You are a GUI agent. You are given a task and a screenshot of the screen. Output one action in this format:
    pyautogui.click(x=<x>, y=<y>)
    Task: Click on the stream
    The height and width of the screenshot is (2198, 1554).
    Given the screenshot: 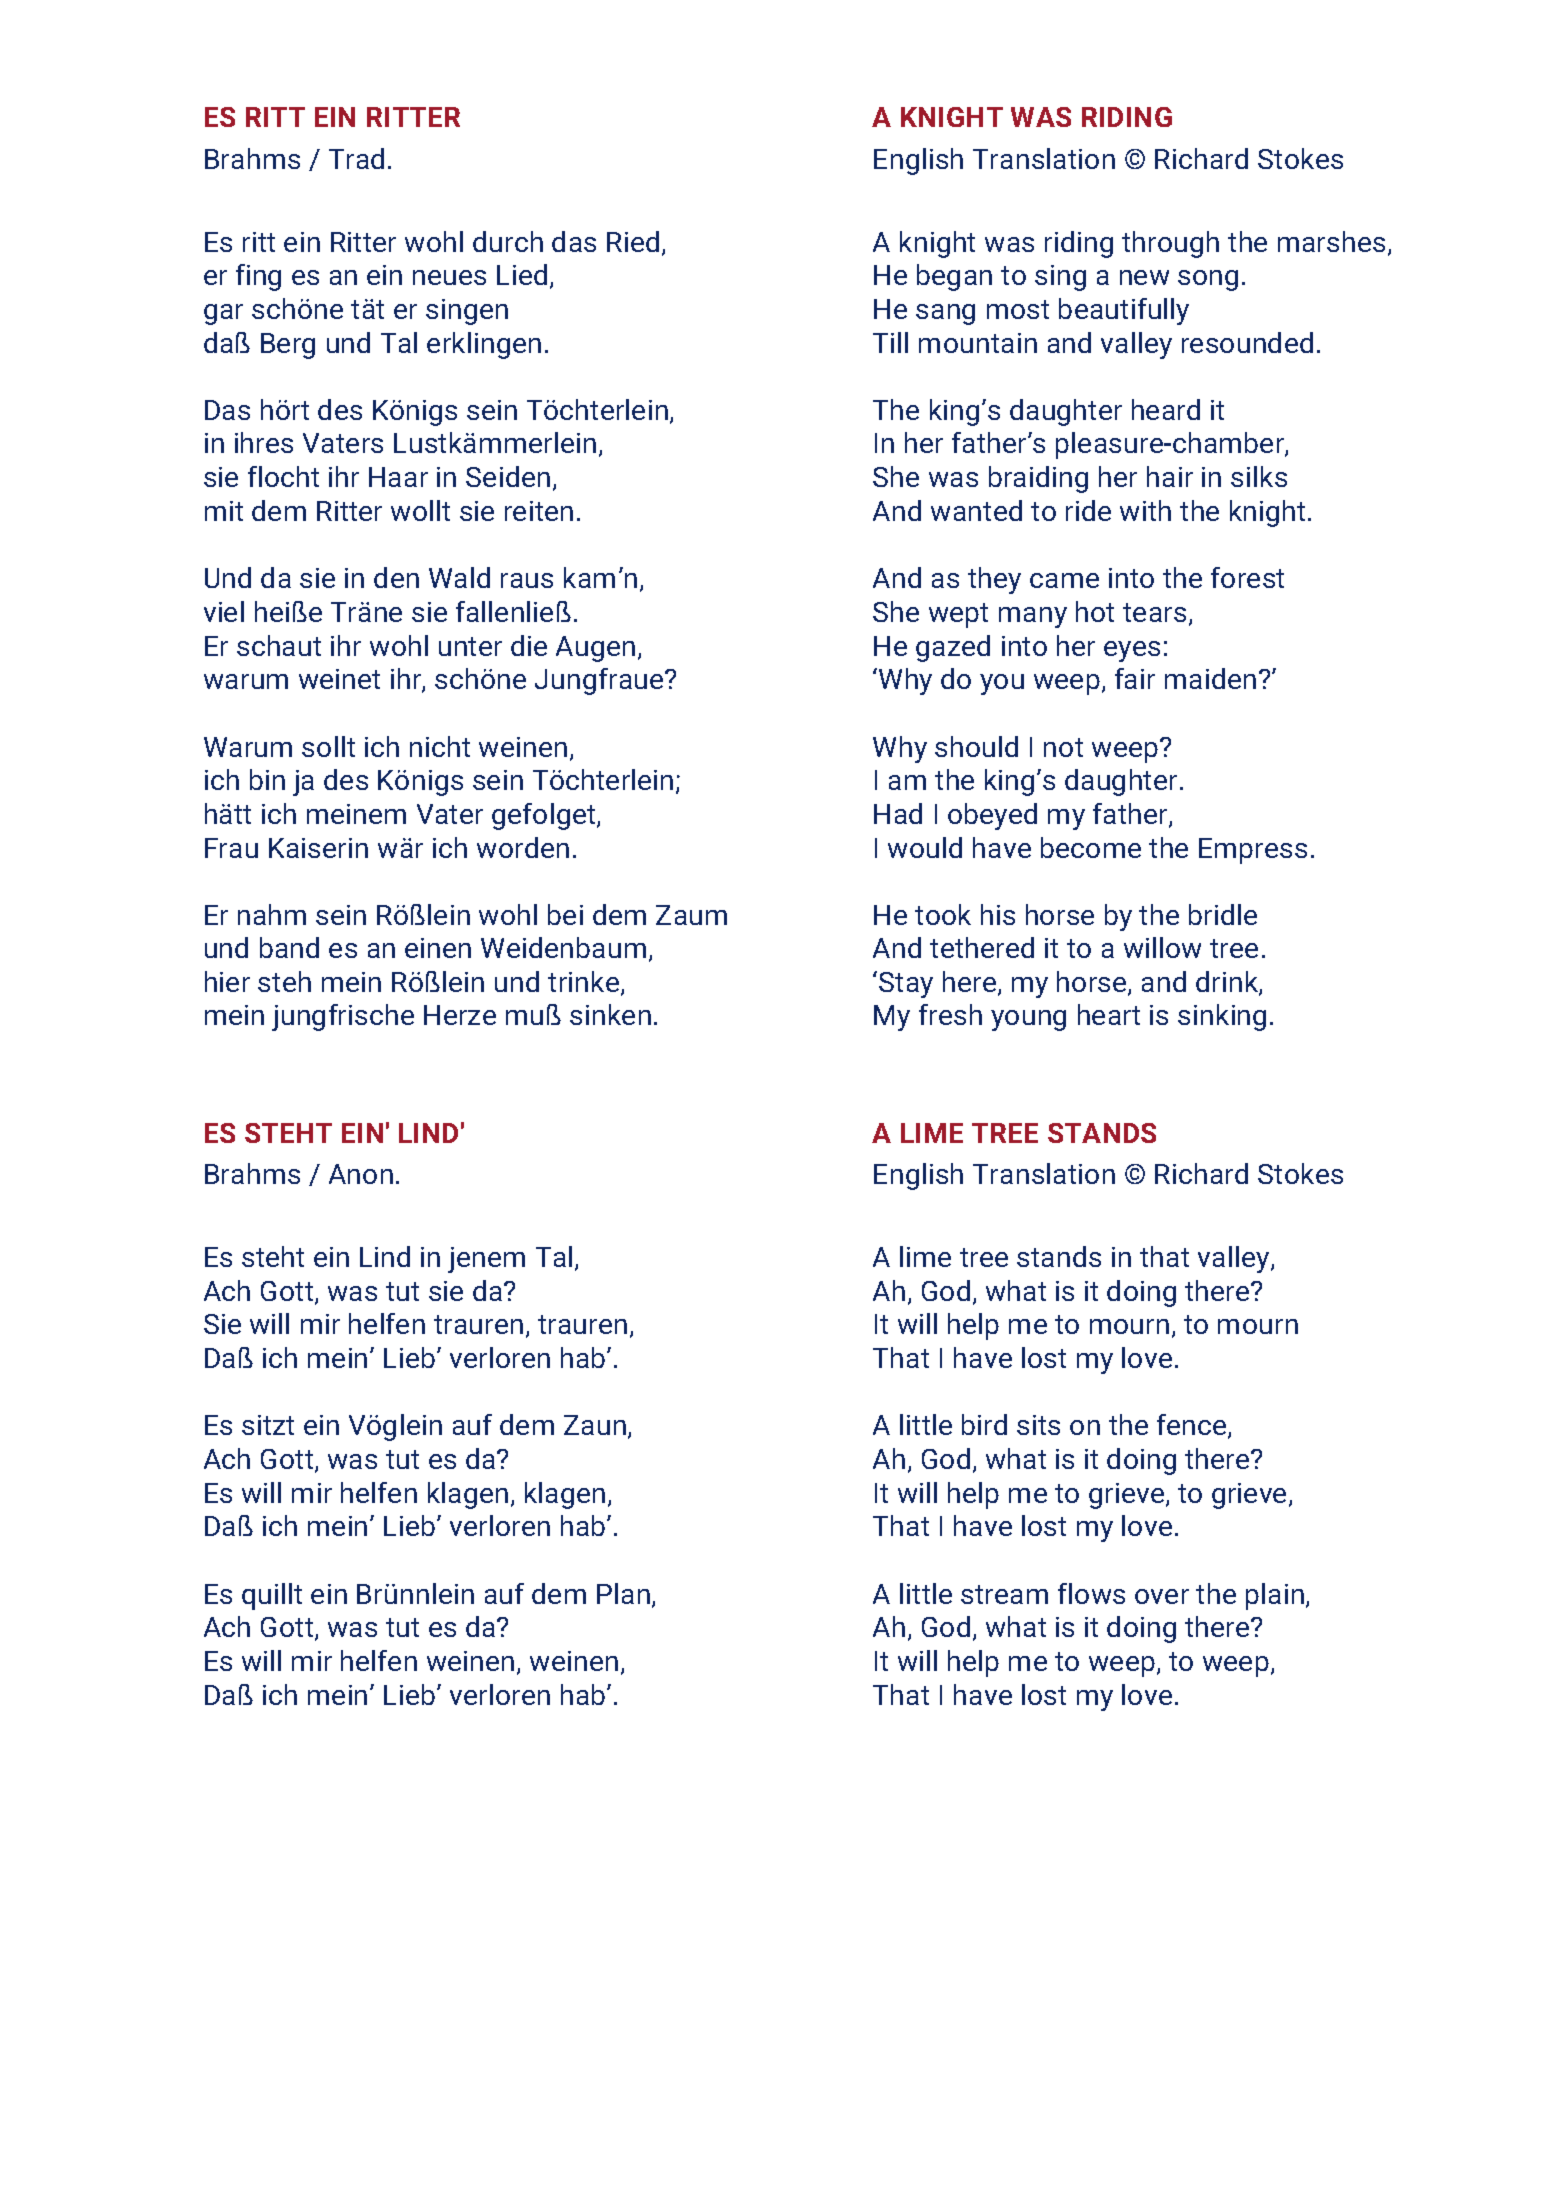 What is the action you would take?
    pyautogui.click(x=1004, y=1594)
